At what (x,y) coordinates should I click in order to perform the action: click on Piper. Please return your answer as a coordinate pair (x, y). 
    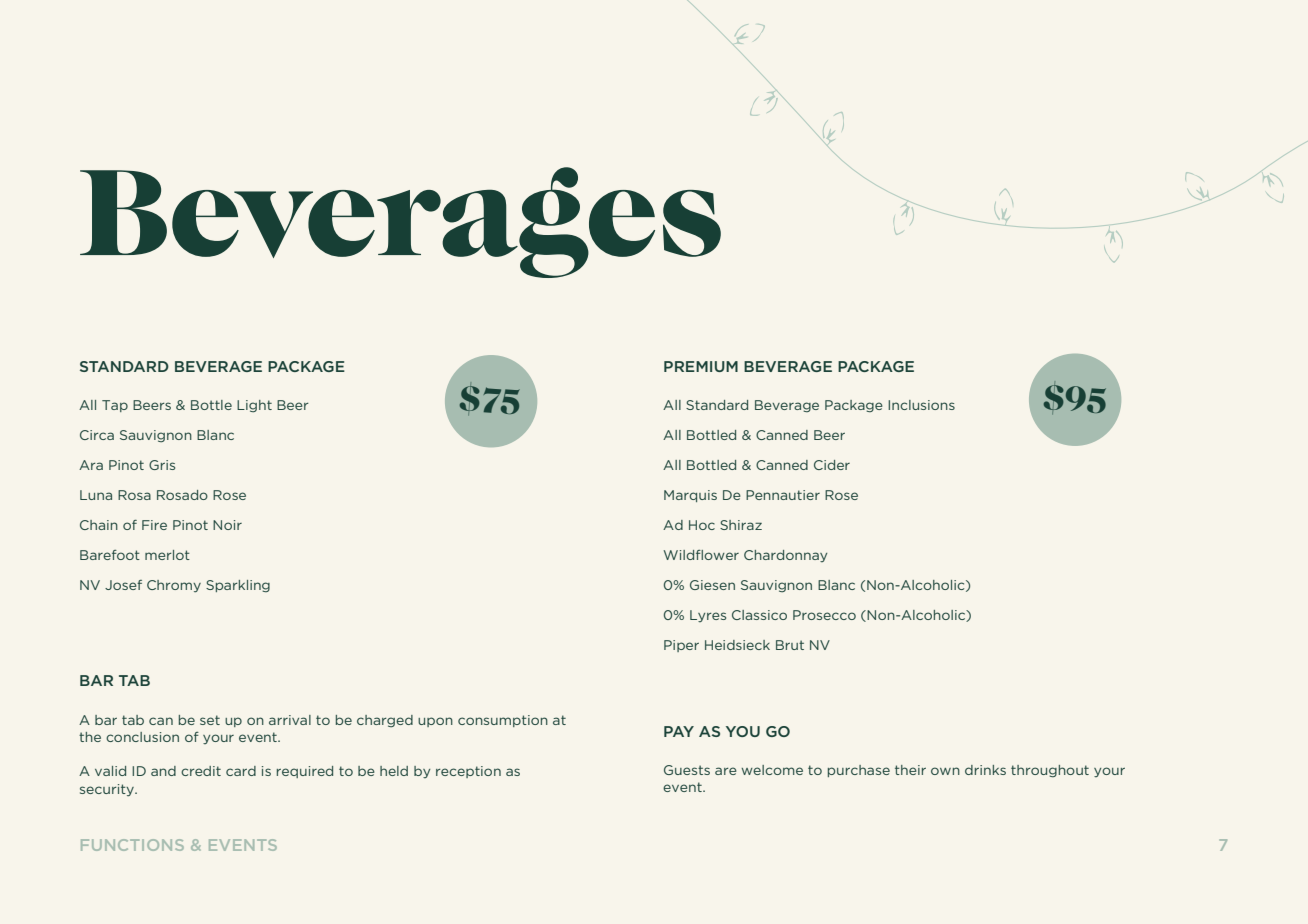
    Looking at the image, I should click on (681, 646).
